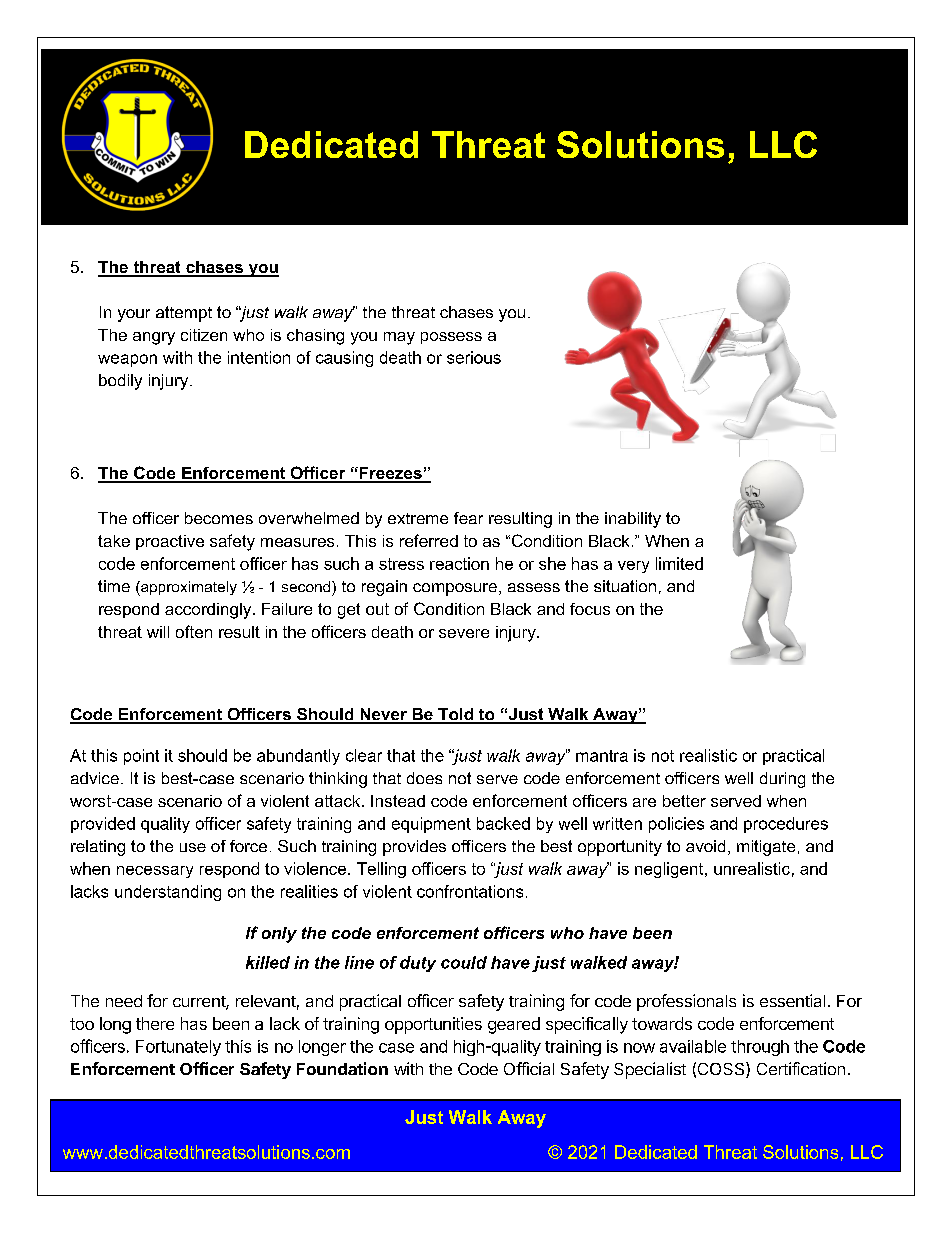  I want to click on available, so click(693, 1046).
